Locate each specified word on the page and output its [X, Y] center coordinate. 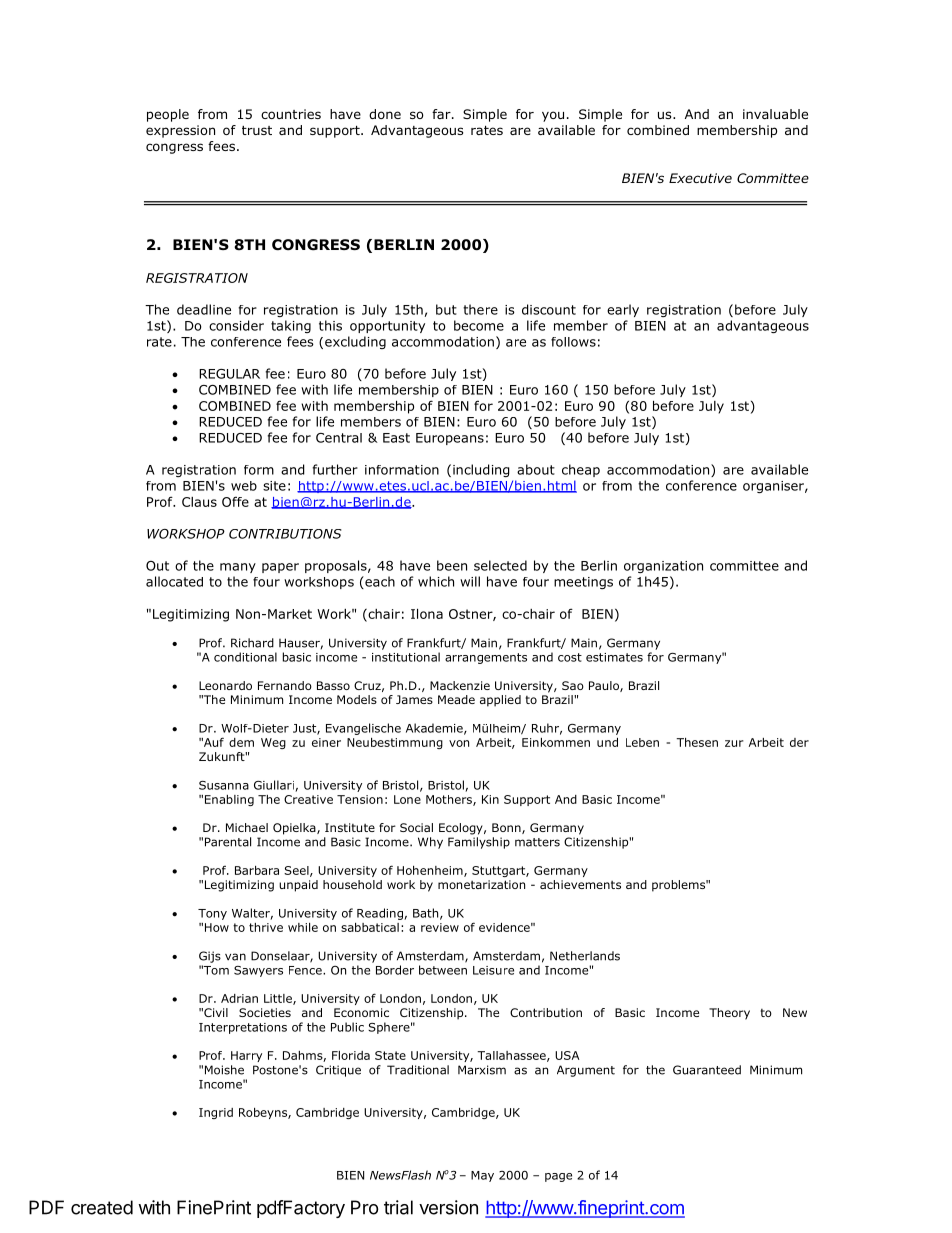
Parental [228, 842]
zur [734, 743]
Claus [199, 502]
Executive [700, 178]
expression [180, 131]
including [481, 470]
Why [430, 843]
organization [663, 567]
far [442, 114]
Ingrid [216, 1113]
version [448, 1207]
